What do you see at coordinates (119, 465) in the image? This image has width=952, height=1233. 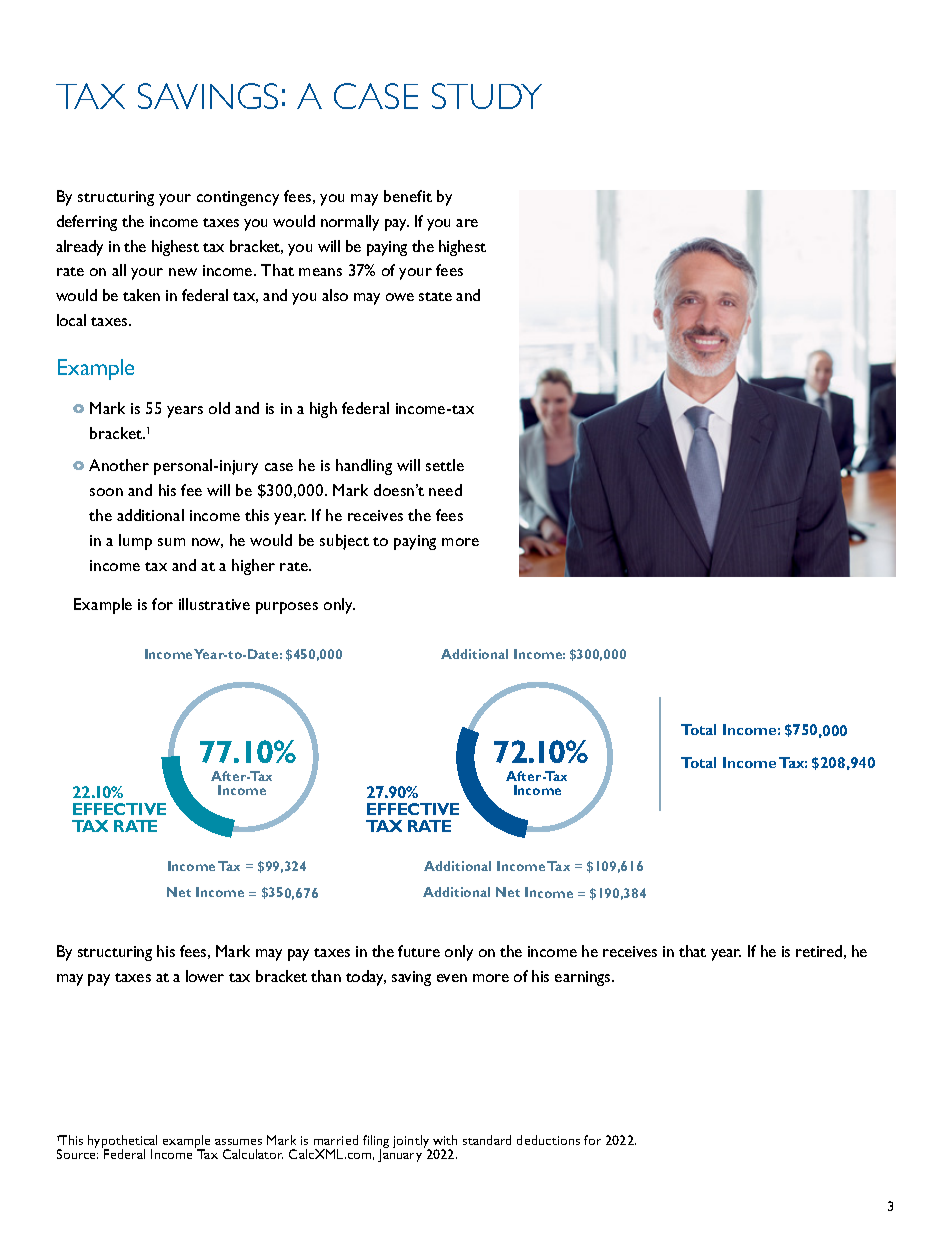 I see `Another` at bounding box center [119, 465].
